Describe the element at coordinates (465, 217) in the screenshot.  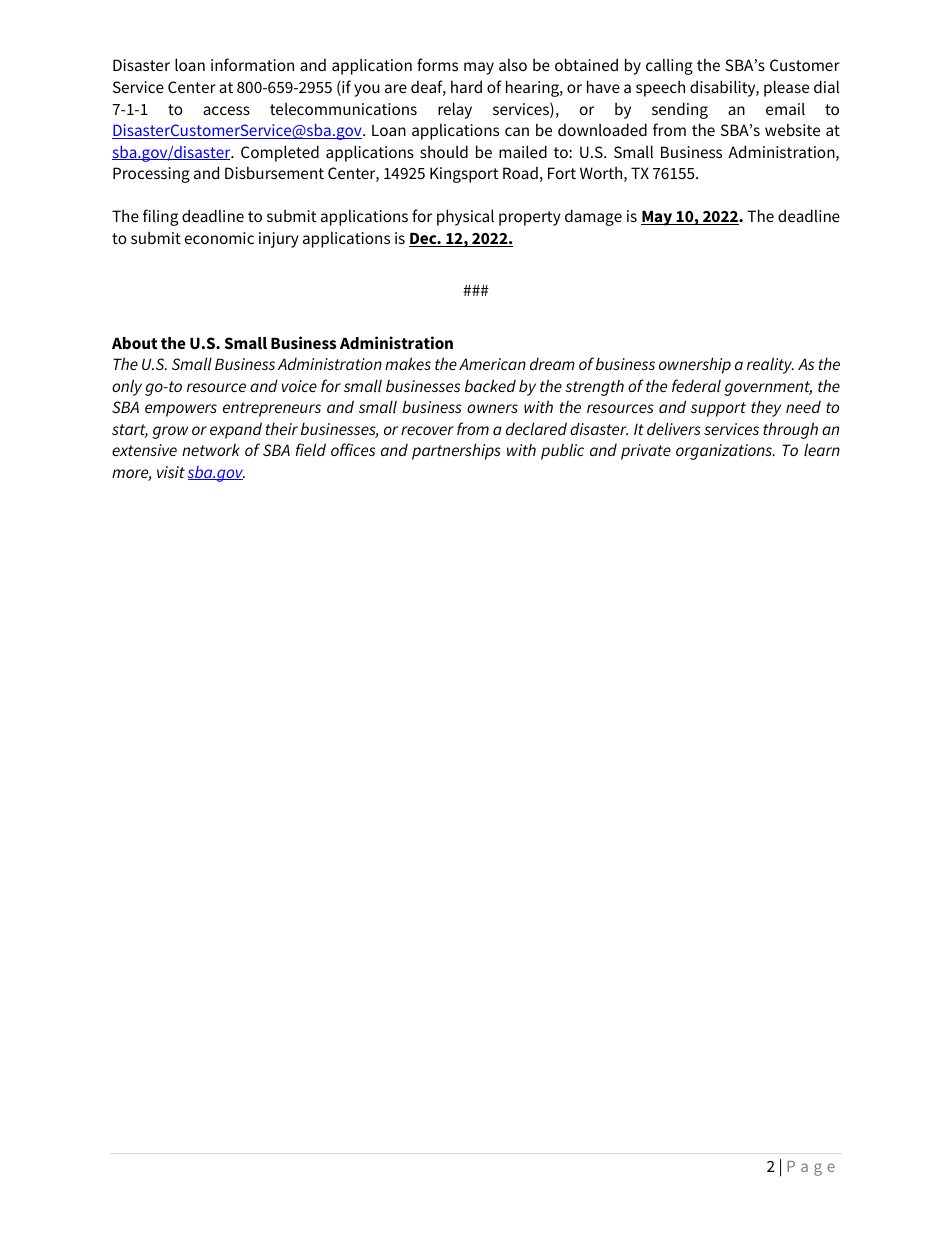
I see `physical` at that location.
